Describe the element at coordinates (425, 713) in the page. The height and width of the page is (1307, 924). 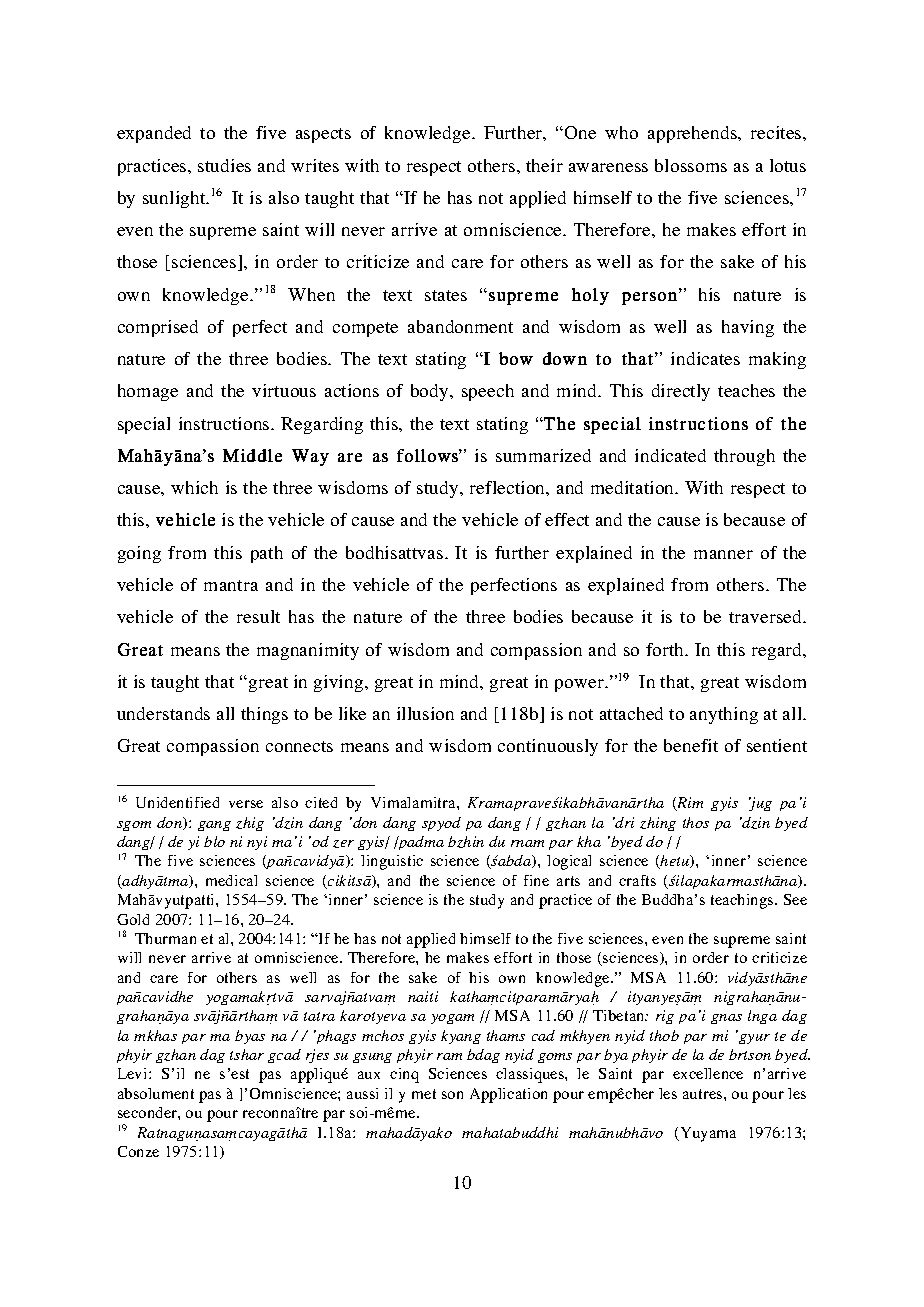
I see `illusion` at that location.
